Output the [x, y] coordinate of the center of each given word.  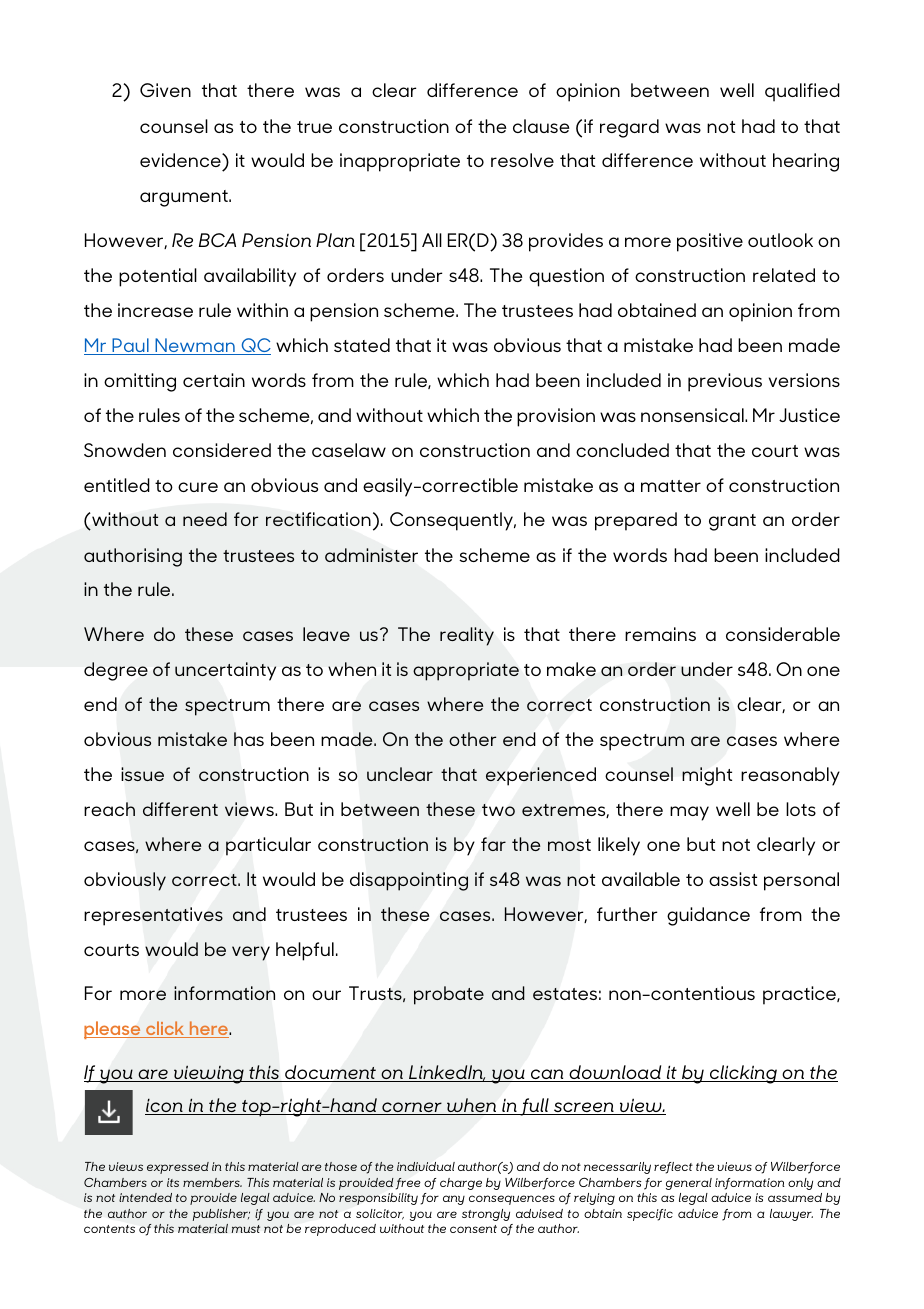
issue [142, 774]
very [251, 953]
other [472, 739]
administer [371, 555]
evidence [181, 162]
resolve [522, 160]
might [707, 776]
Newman [195, 346]
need [205, 519]
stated [362, 345]
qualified [802, 92]
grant [732, 522]
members [212, 1182]
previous [725, 382]
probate [449, 995]
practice [800, 995]
